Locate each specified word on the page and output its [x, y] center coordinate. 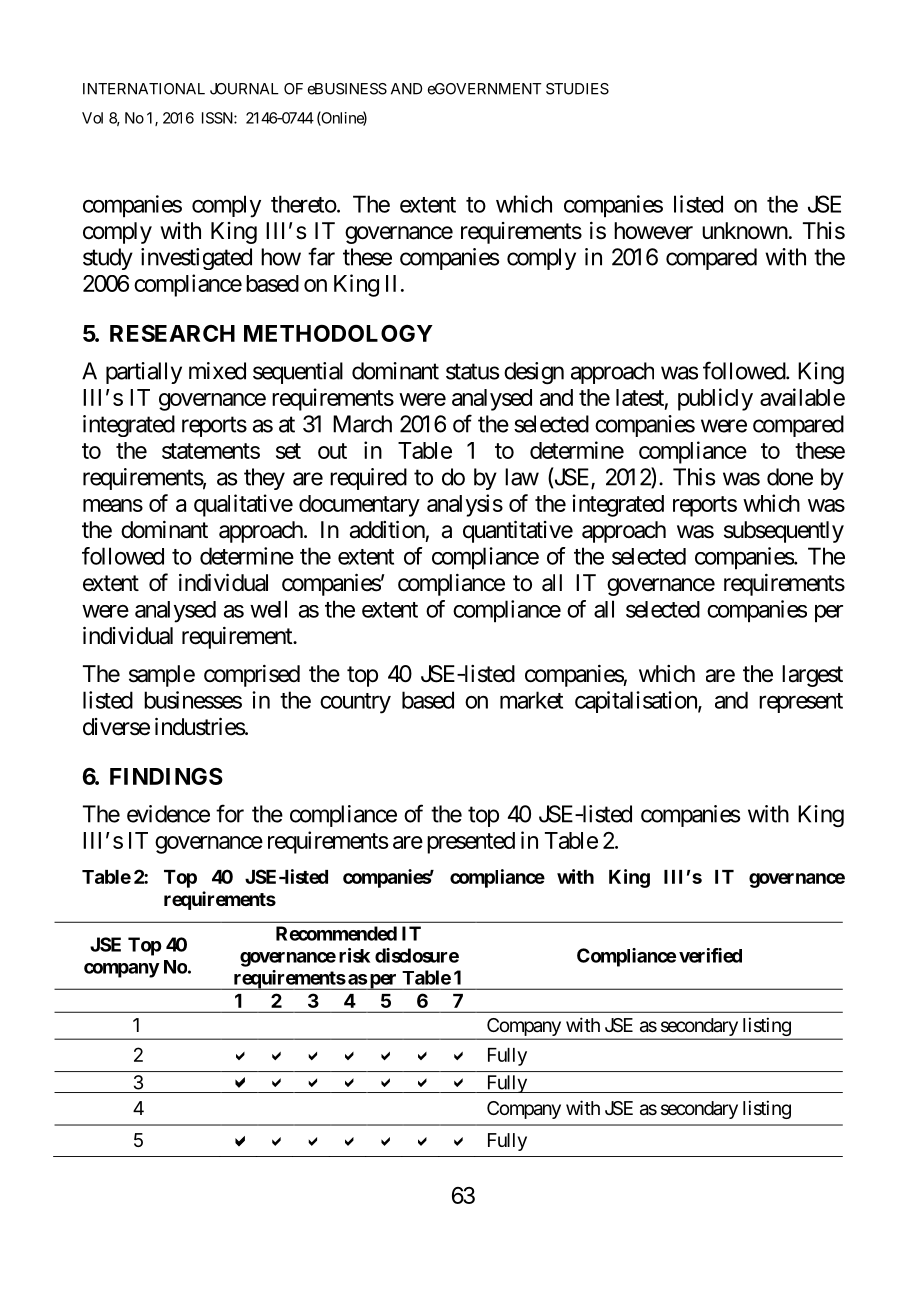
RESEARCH [172, 333]
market [531, 700]
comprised [252, 676]
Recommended [336, 933]
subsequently [784, 532]
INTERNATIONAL [144, 89]
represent [801, 703]
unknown [745, 230]
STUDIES [577, 89]
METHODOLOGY [338, 333]
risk [354, 955]
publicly [715, 399]
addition [387, 529]
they [264, 479]
